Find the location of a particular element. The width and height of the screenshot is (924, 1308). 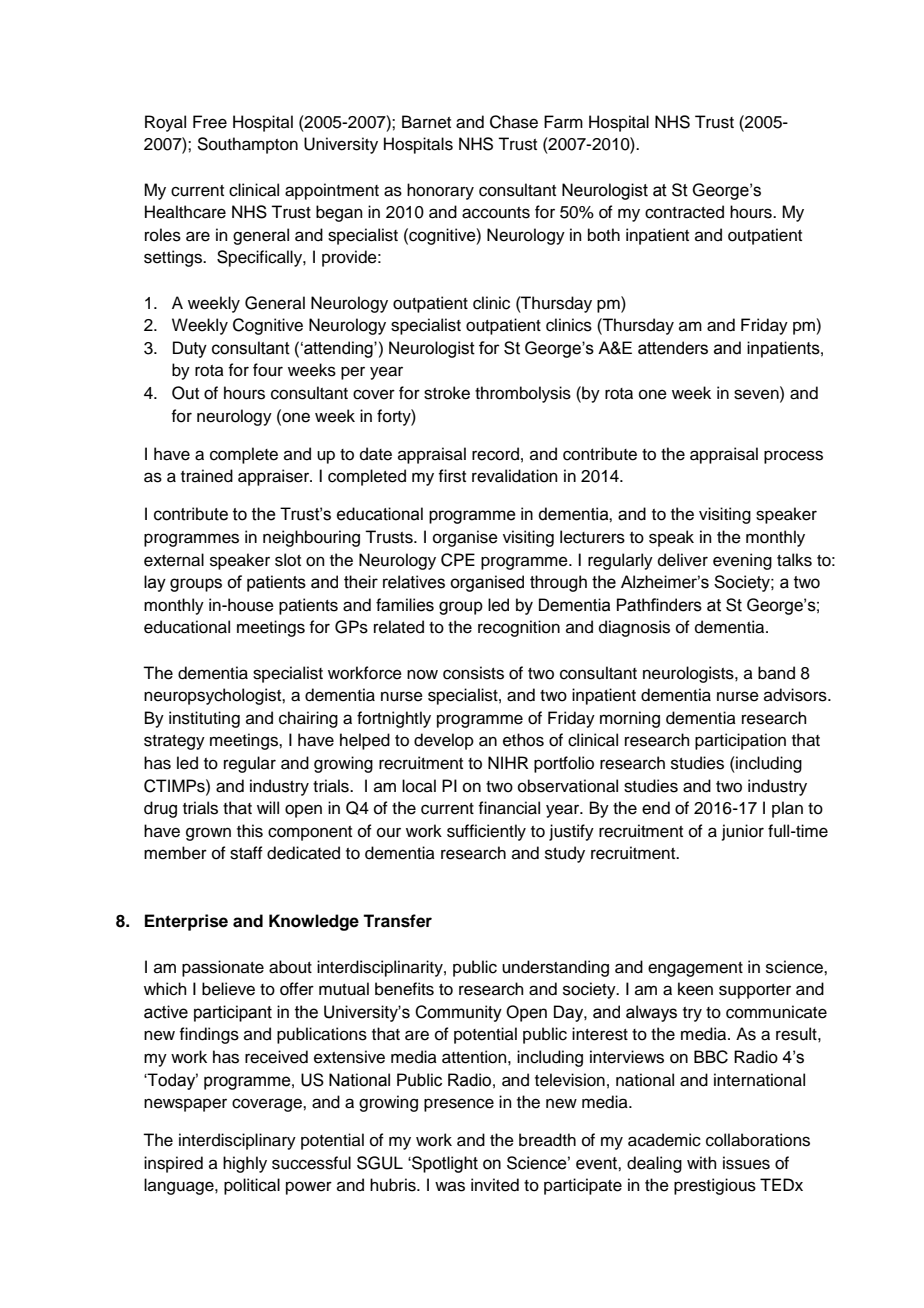

passionate is located at coordinates (223, 968).
